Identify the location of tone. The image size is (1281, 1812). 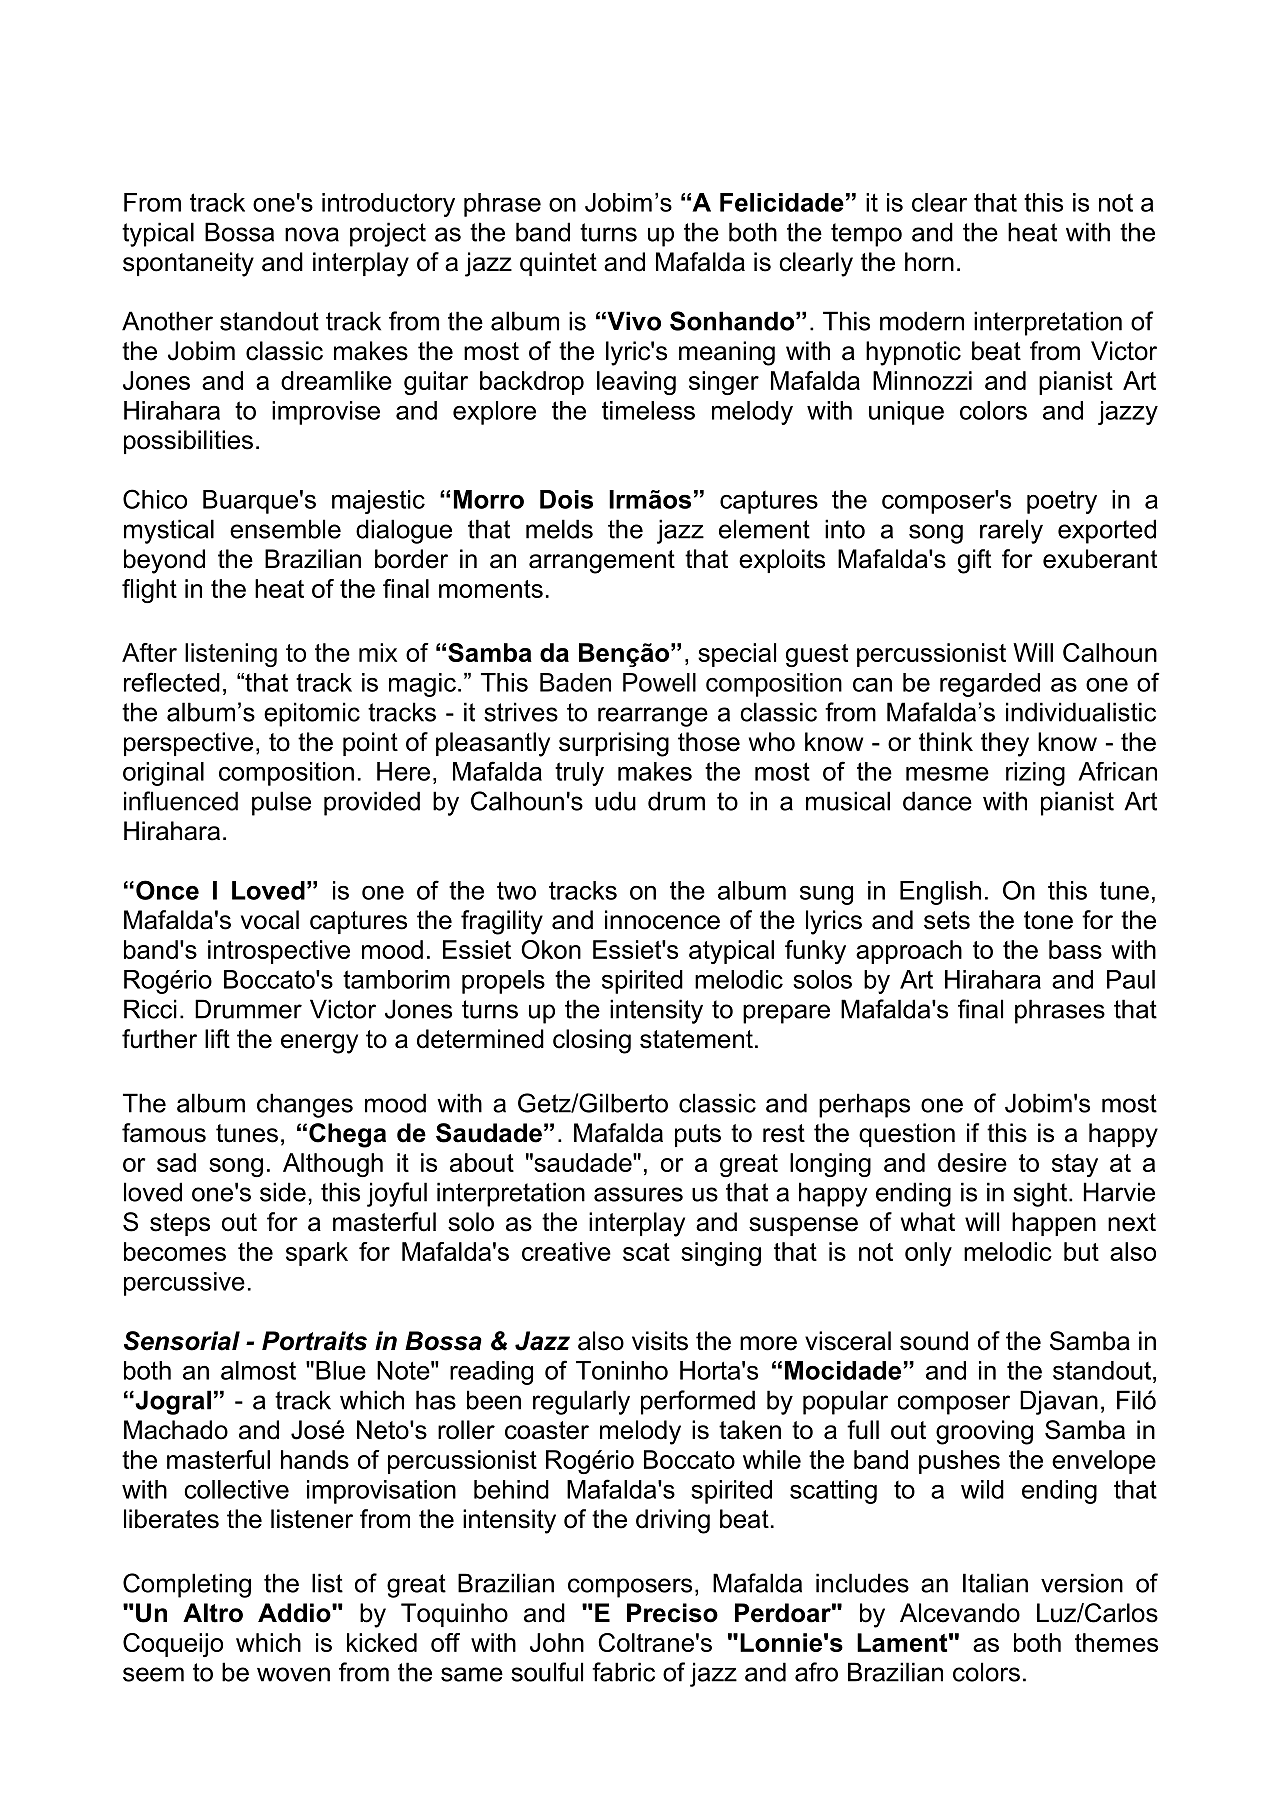
(1048, 920).
